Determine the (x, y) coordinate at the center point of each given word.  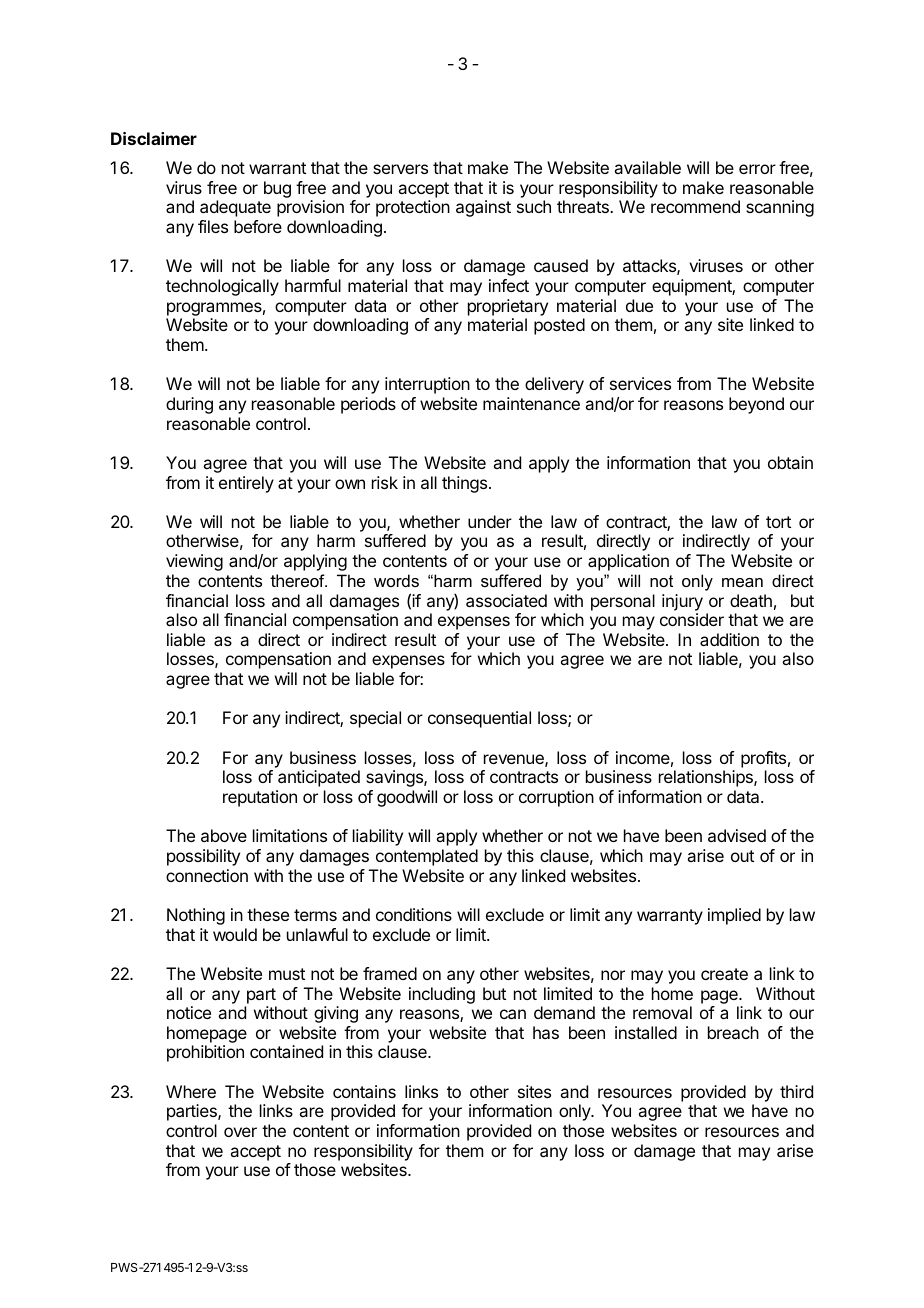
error (757, 169)
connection (207, 875)
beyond (756, 405)
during (189, 405)
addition (729, 639)
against (483, 208)
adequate (235, 208)
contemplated (427, 857)
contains (364, 1091)
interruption (427, 385)
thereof (298, 580)
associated (506, 600)
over (240, 1132)
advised (737, 835)
